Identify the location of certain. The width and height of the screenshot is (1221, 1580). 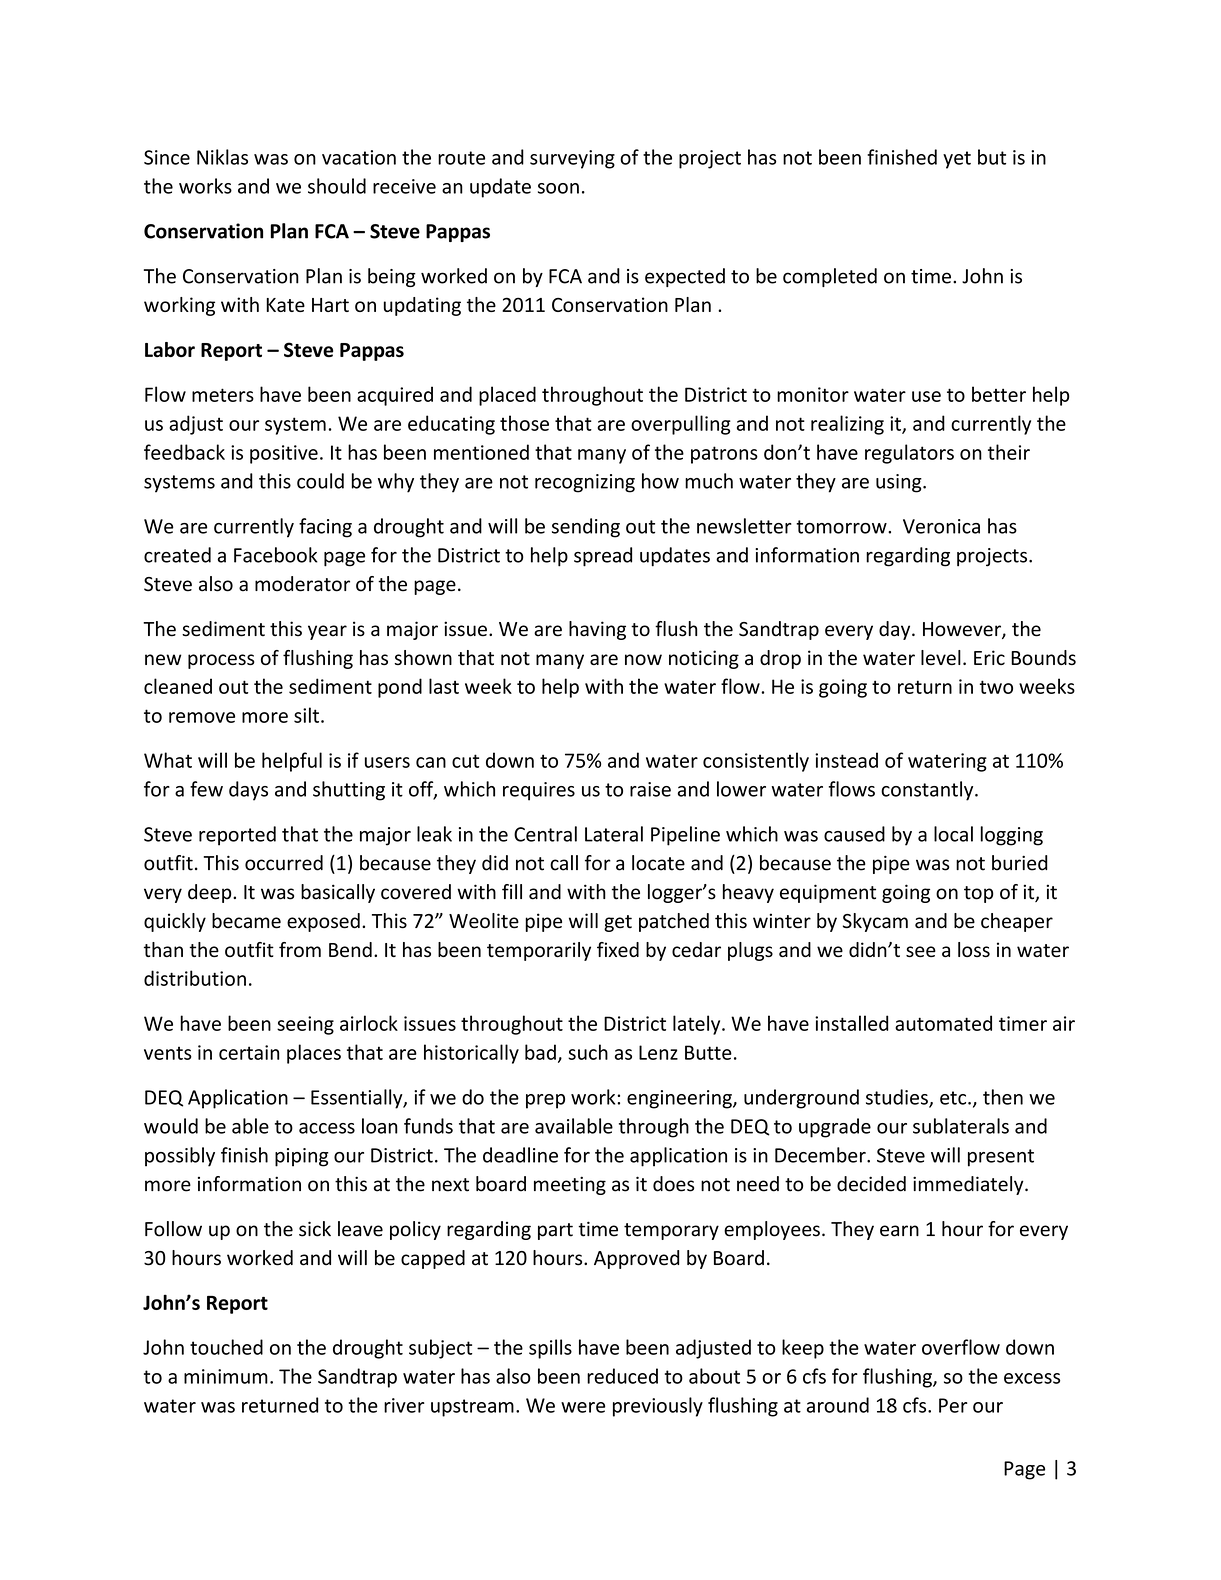
(249, 1052).
